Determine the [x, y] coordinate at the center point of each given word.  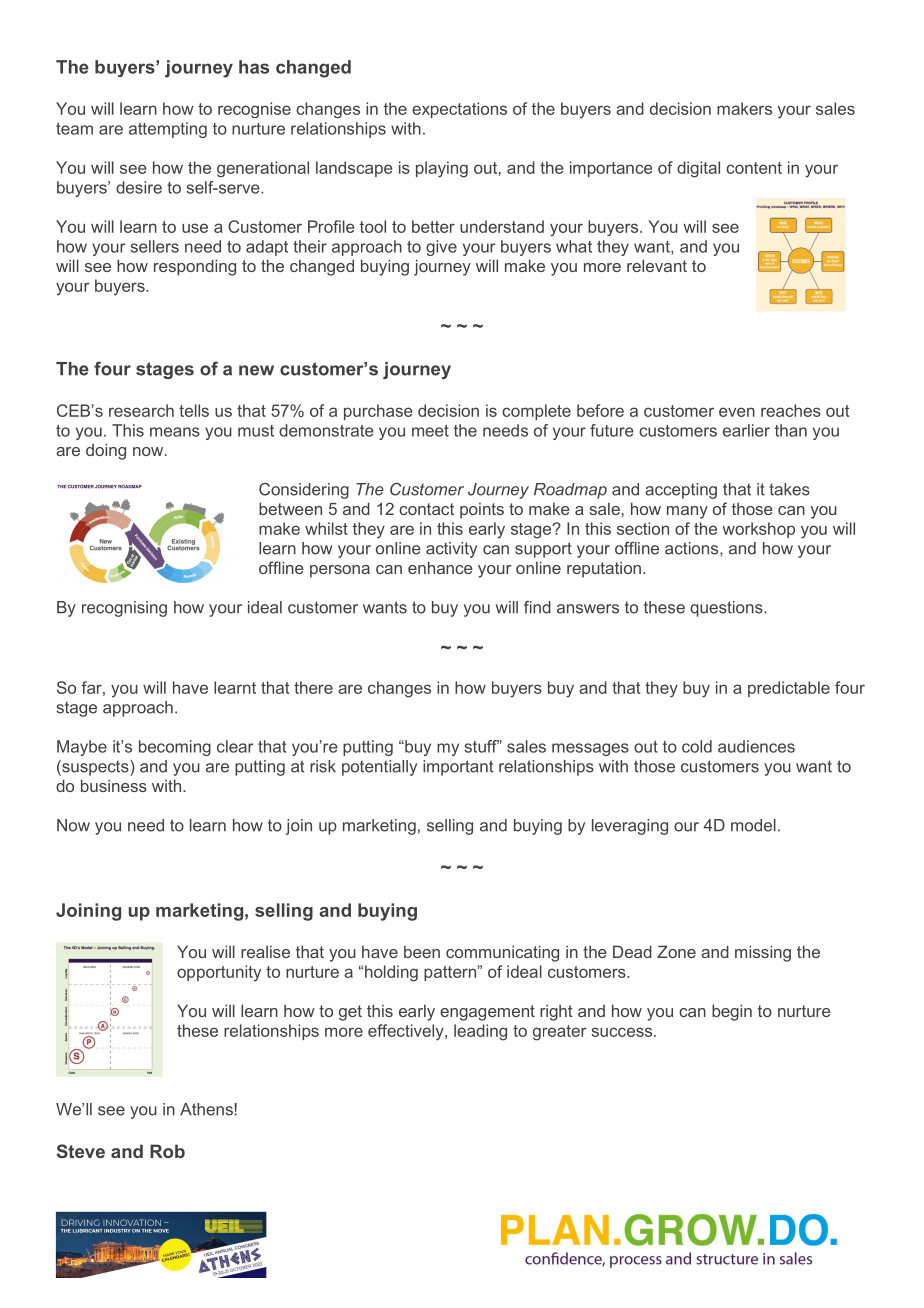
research [141, 410]
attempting [168, 130]
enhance [440, 567]
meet [430, 431]
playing [442, 169]
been [422, 952]
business [114, 785]
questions [727, 609]
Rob [167, 1151]
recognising [124, 609]
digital [698, 169]
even [737, 412]
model [753, 825]
